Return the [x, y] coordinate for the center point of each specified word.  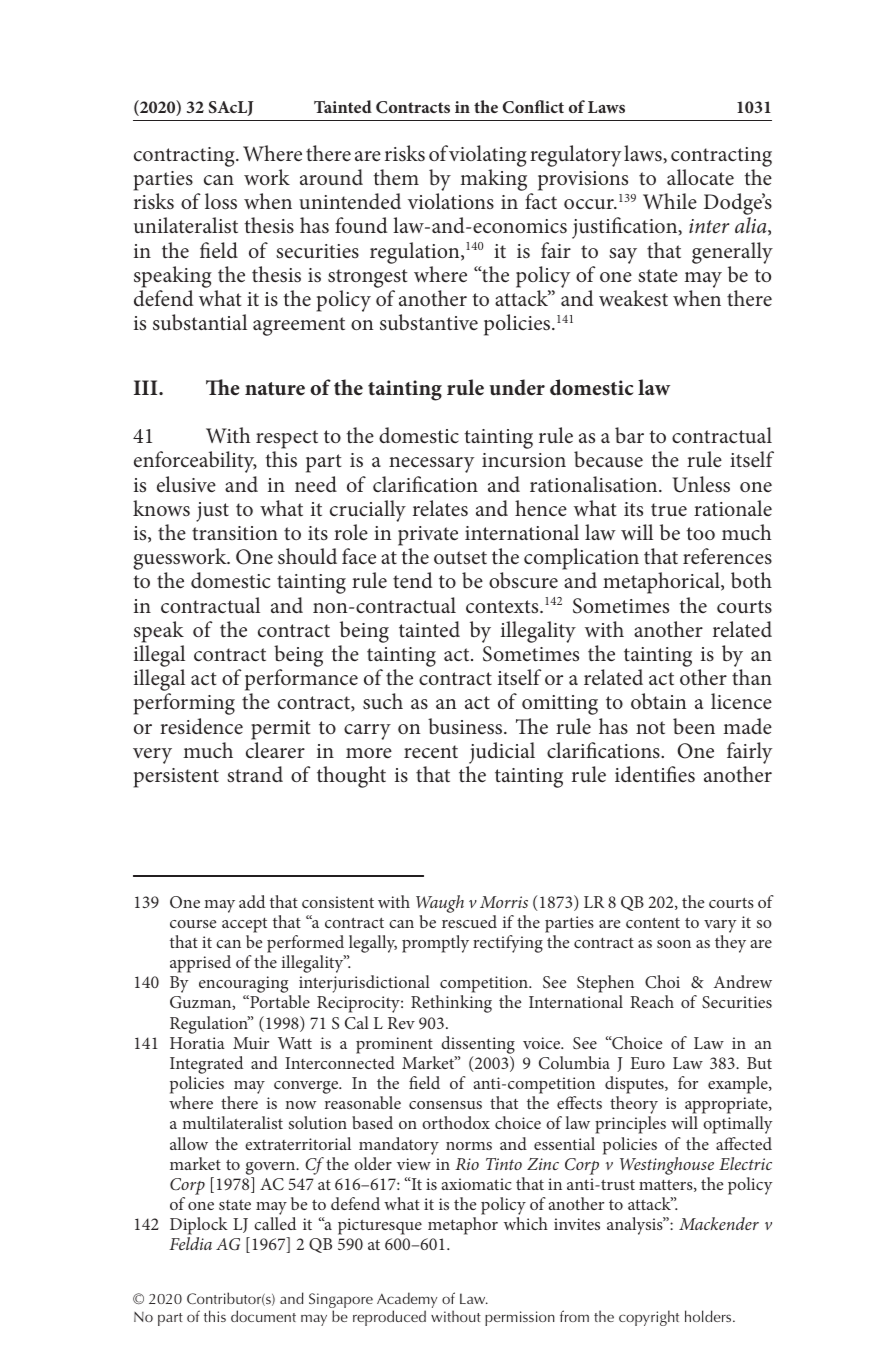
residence [201, 726]
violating [488, 156]
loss [221, 201]
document [263, 1316]
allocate [700, 177]
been [694, 726]
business [466, 726]
